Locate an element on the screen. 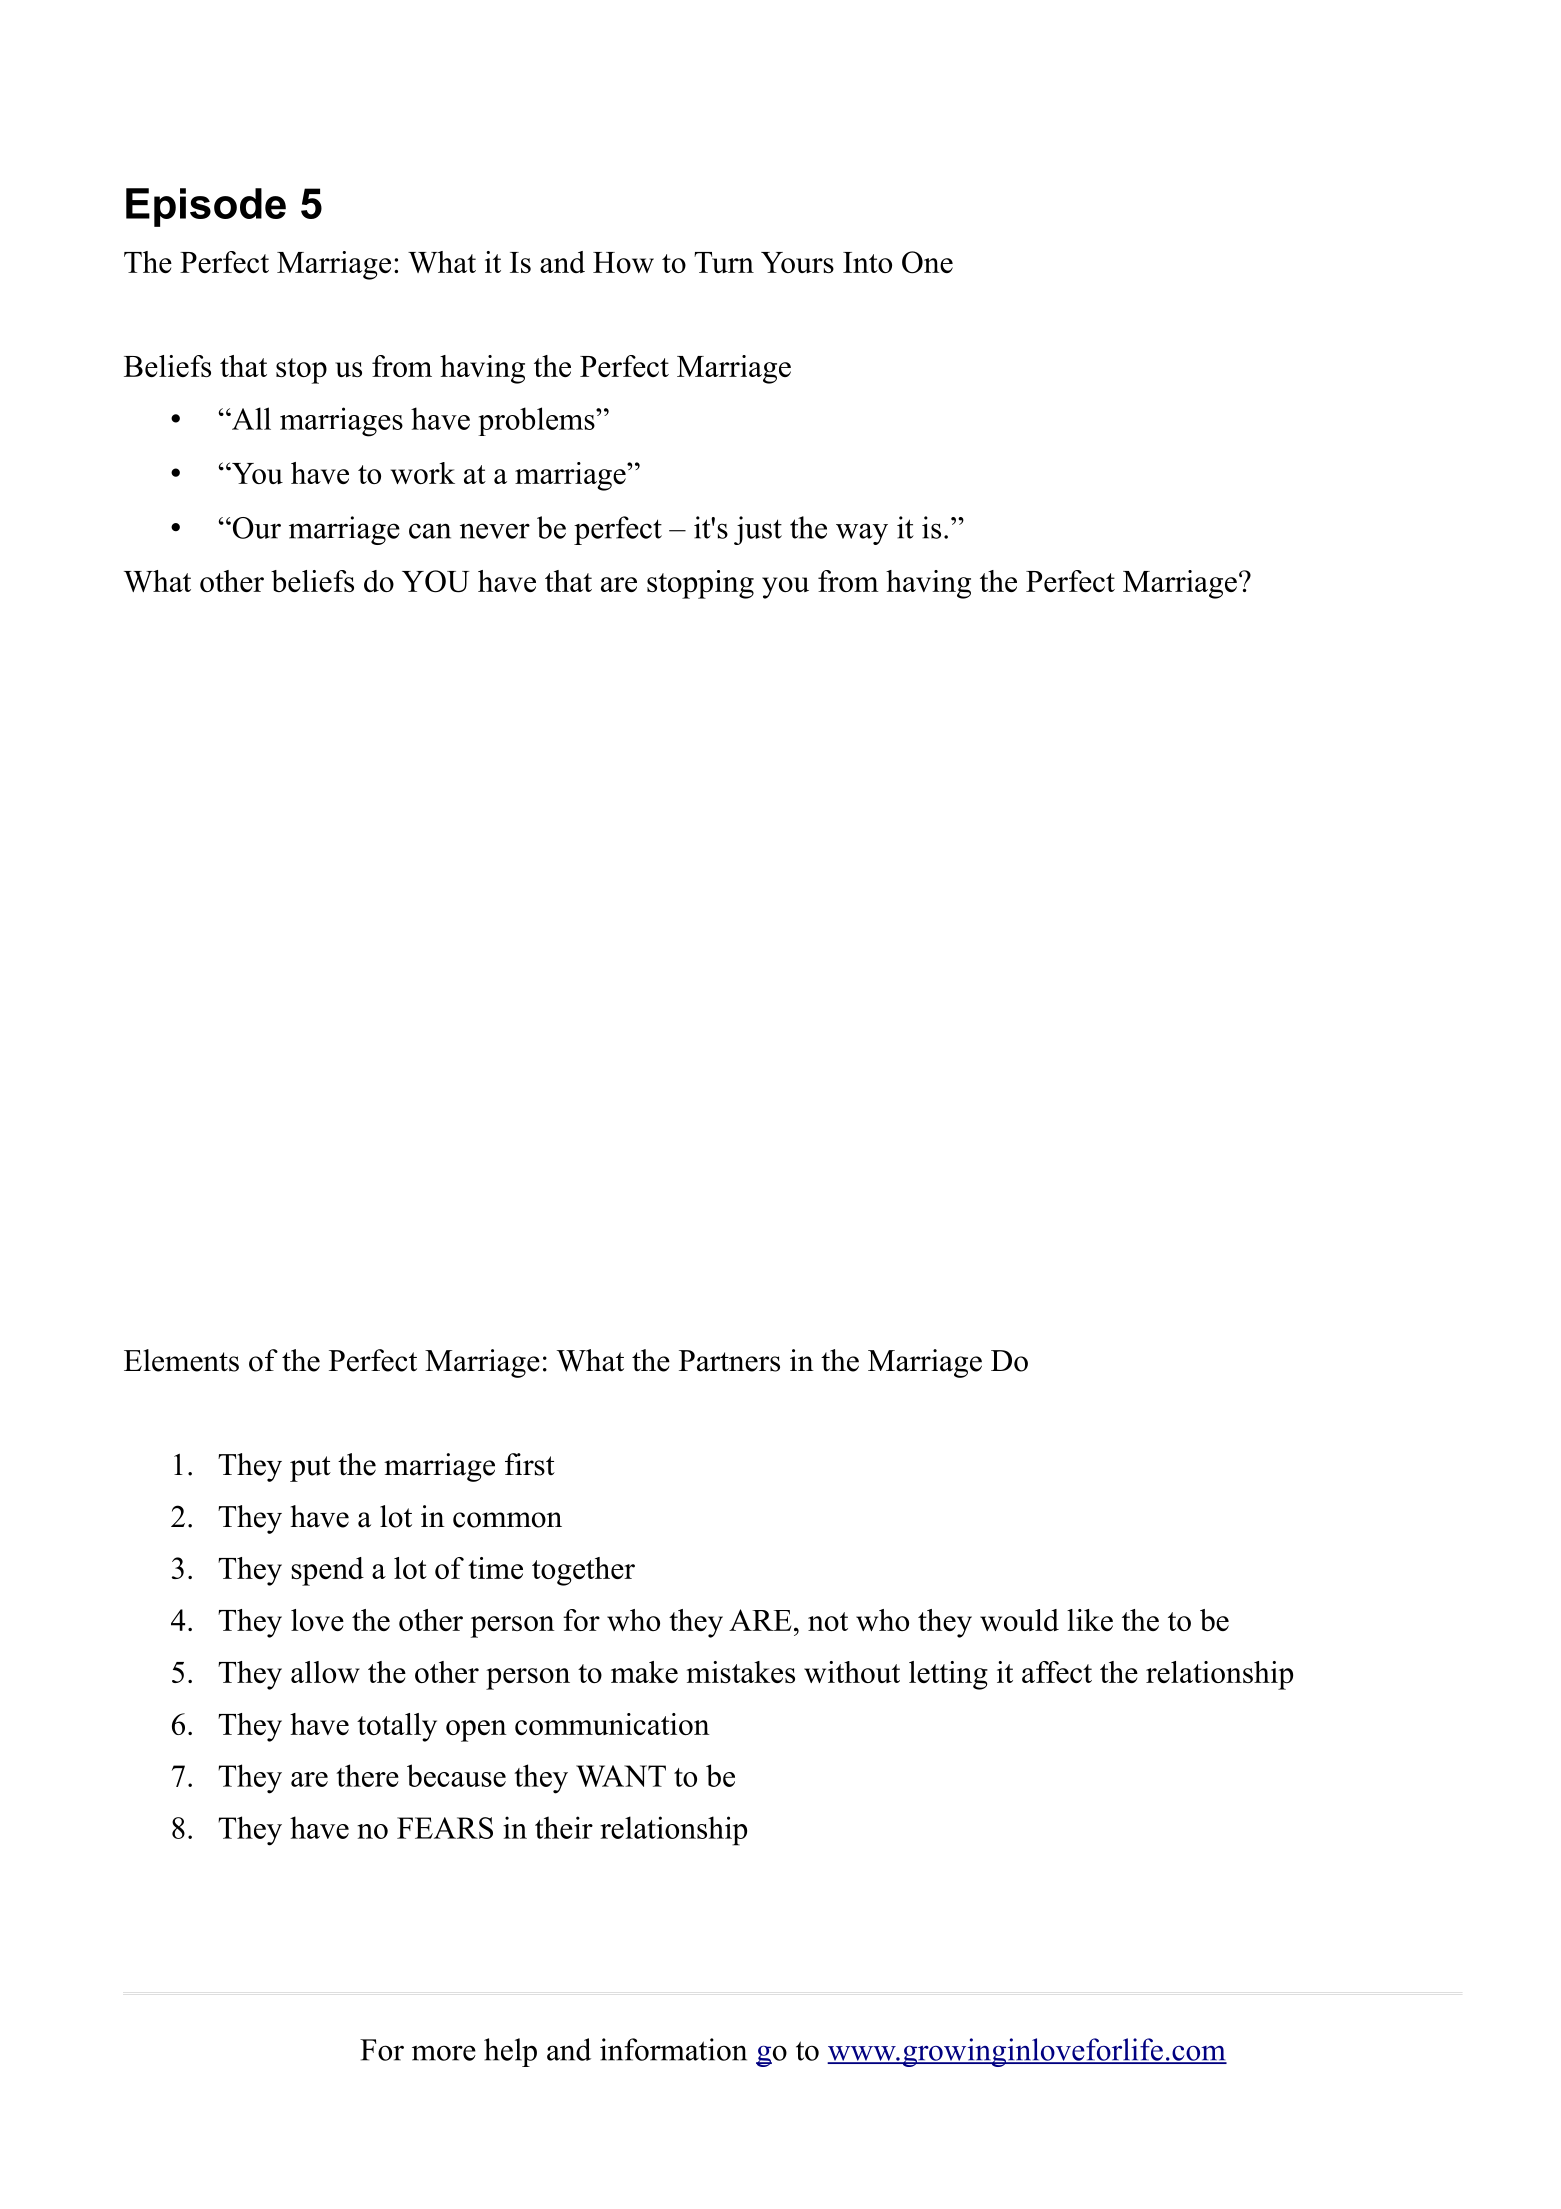 Image resolution: width=1561 pixels, height=2209 pixels. put is located at coordinates (310, 1469).
